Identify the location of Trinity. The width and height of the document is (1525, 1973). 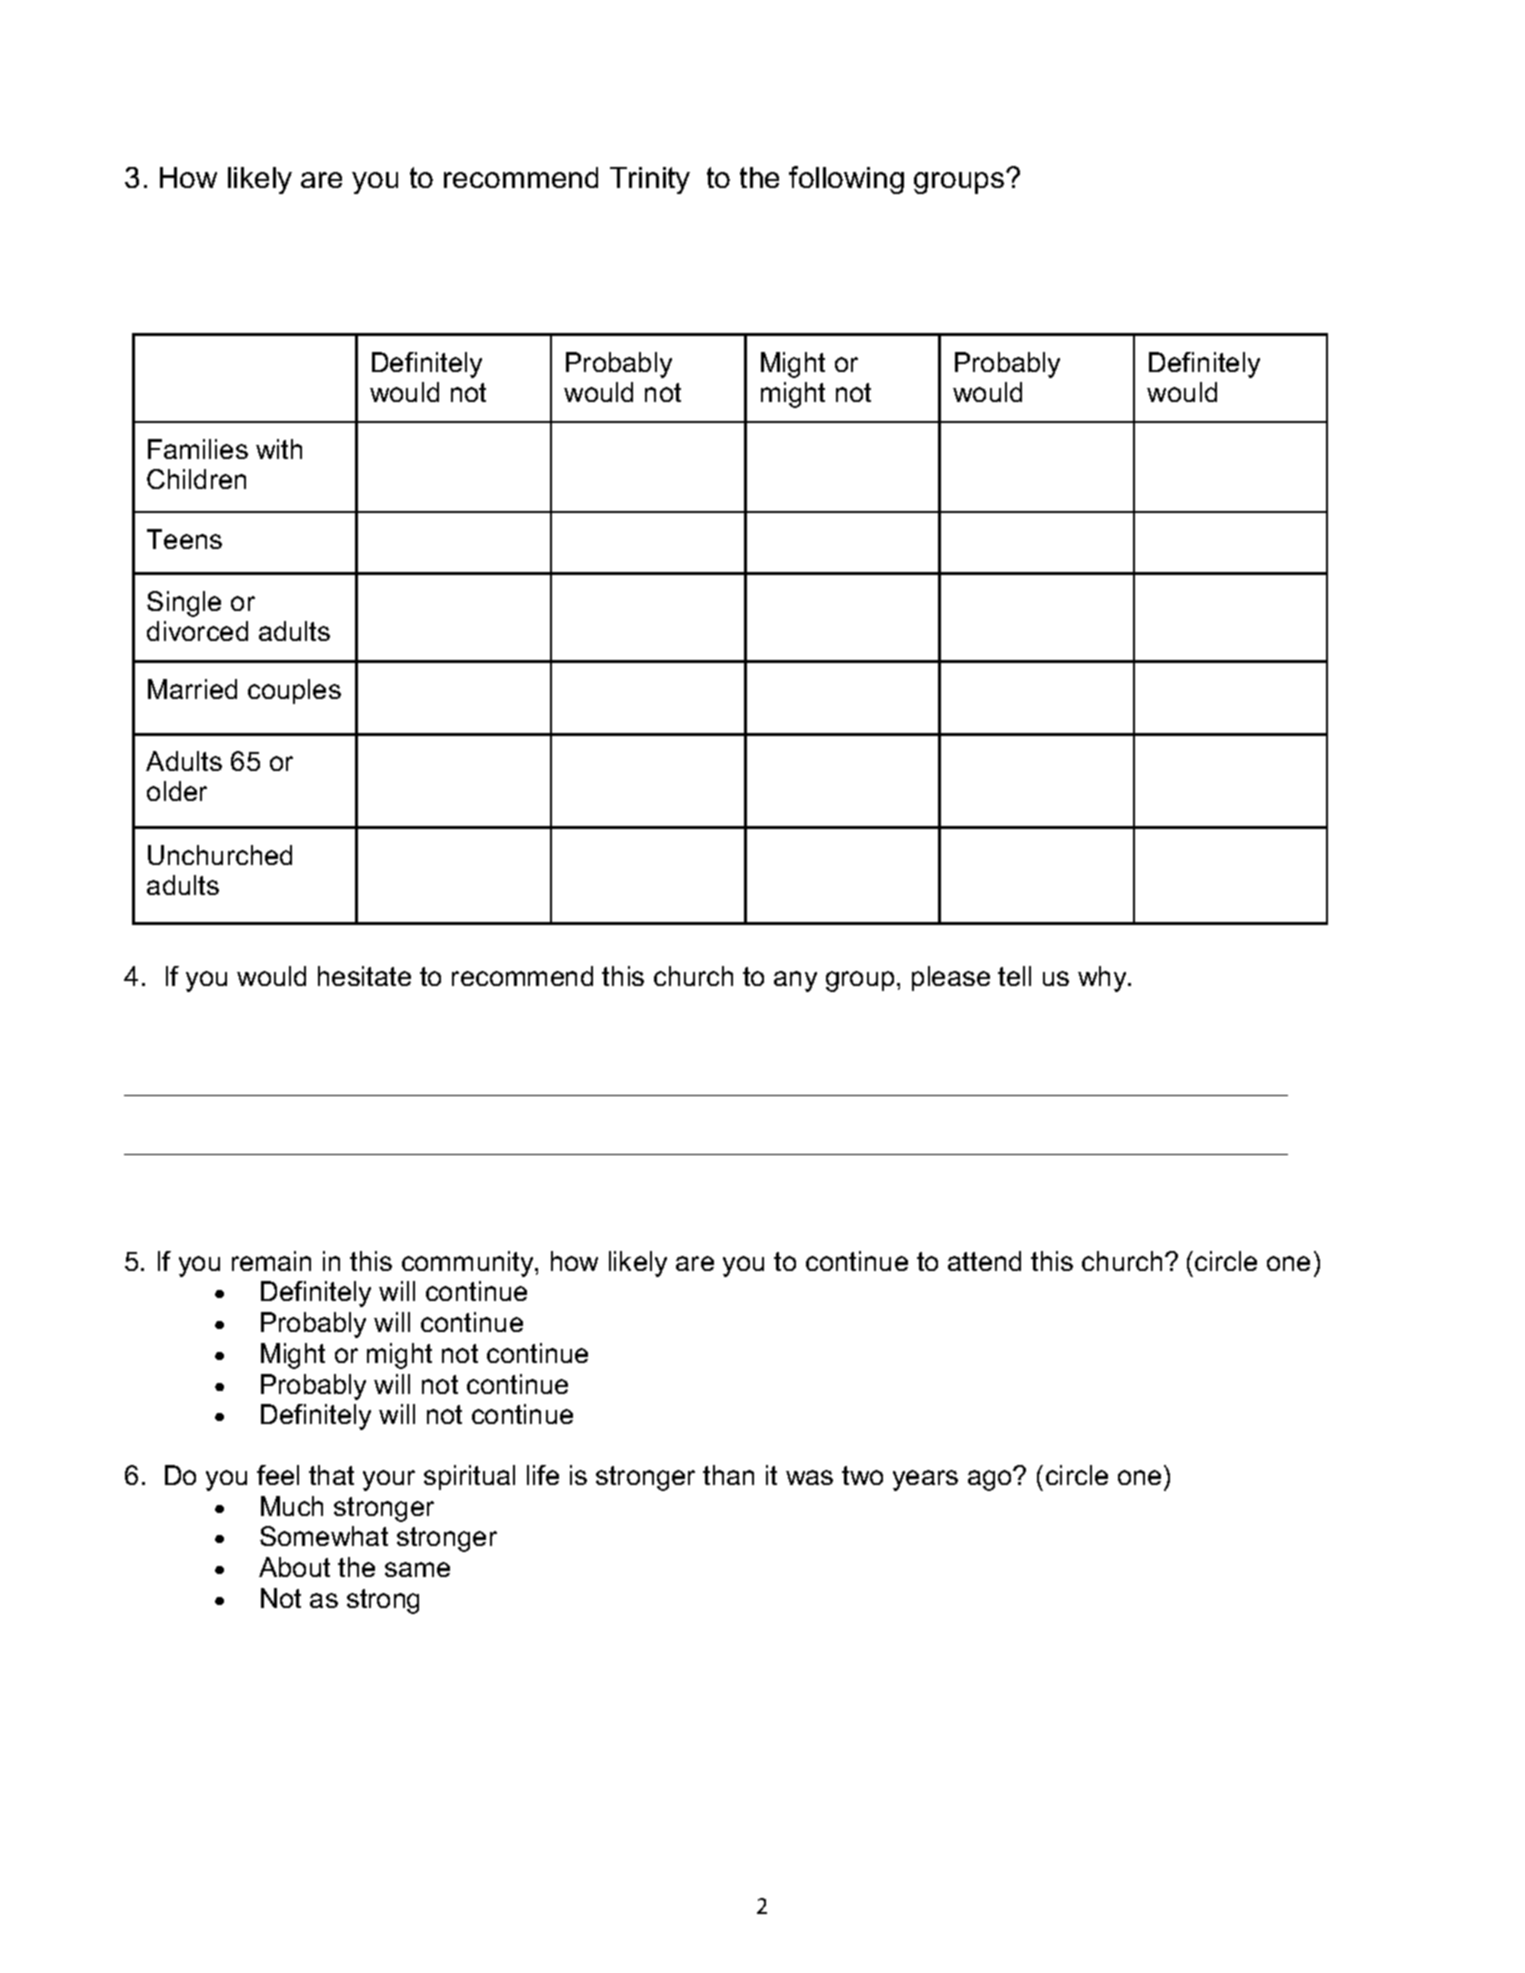
(650, 180).
